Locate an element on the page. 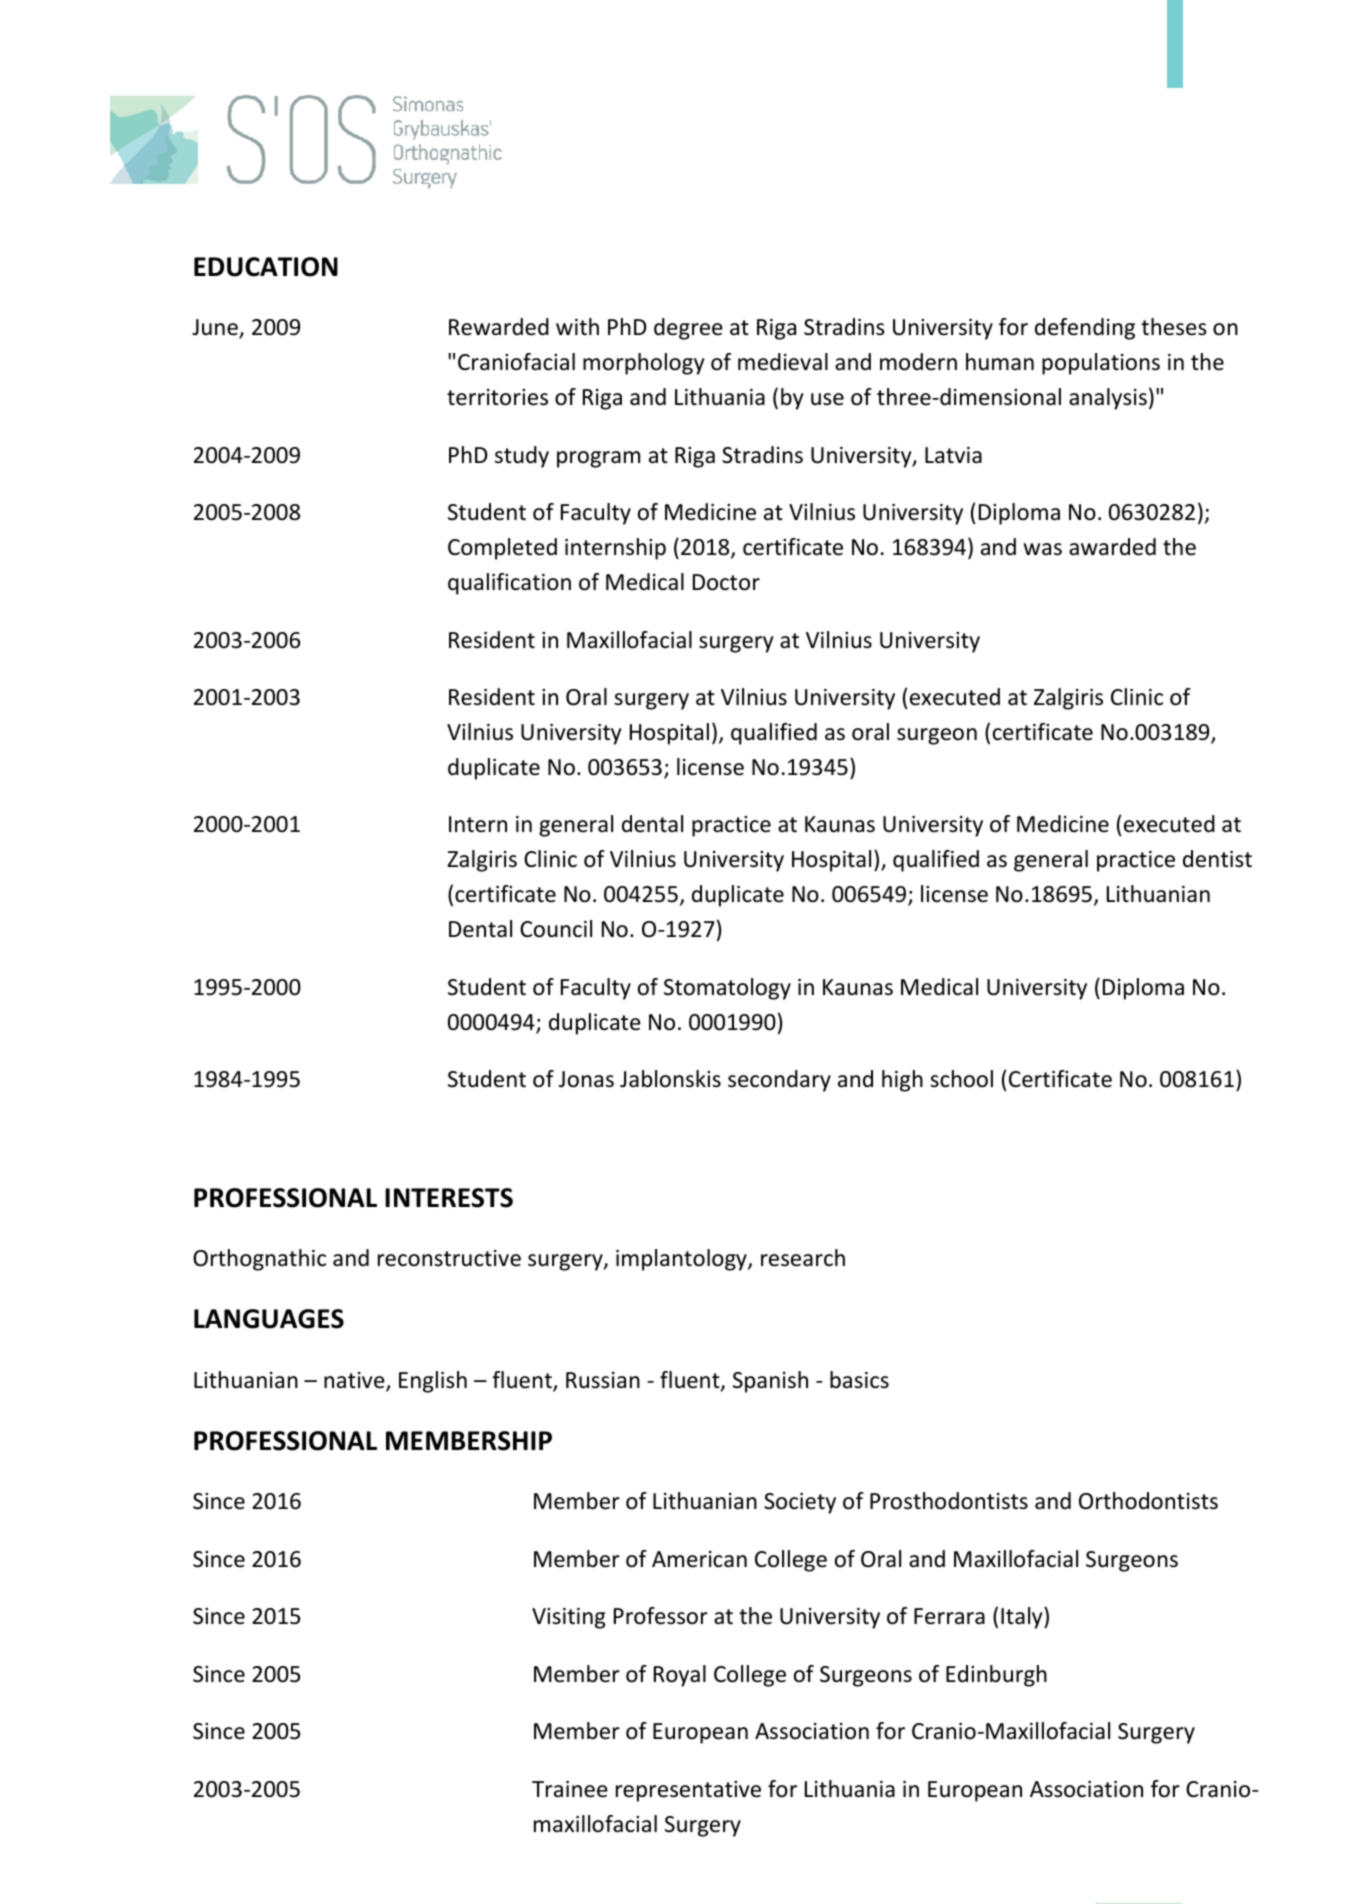 This document has height=1904, width=1347. implantology is located at coordinates (682, 1260).
